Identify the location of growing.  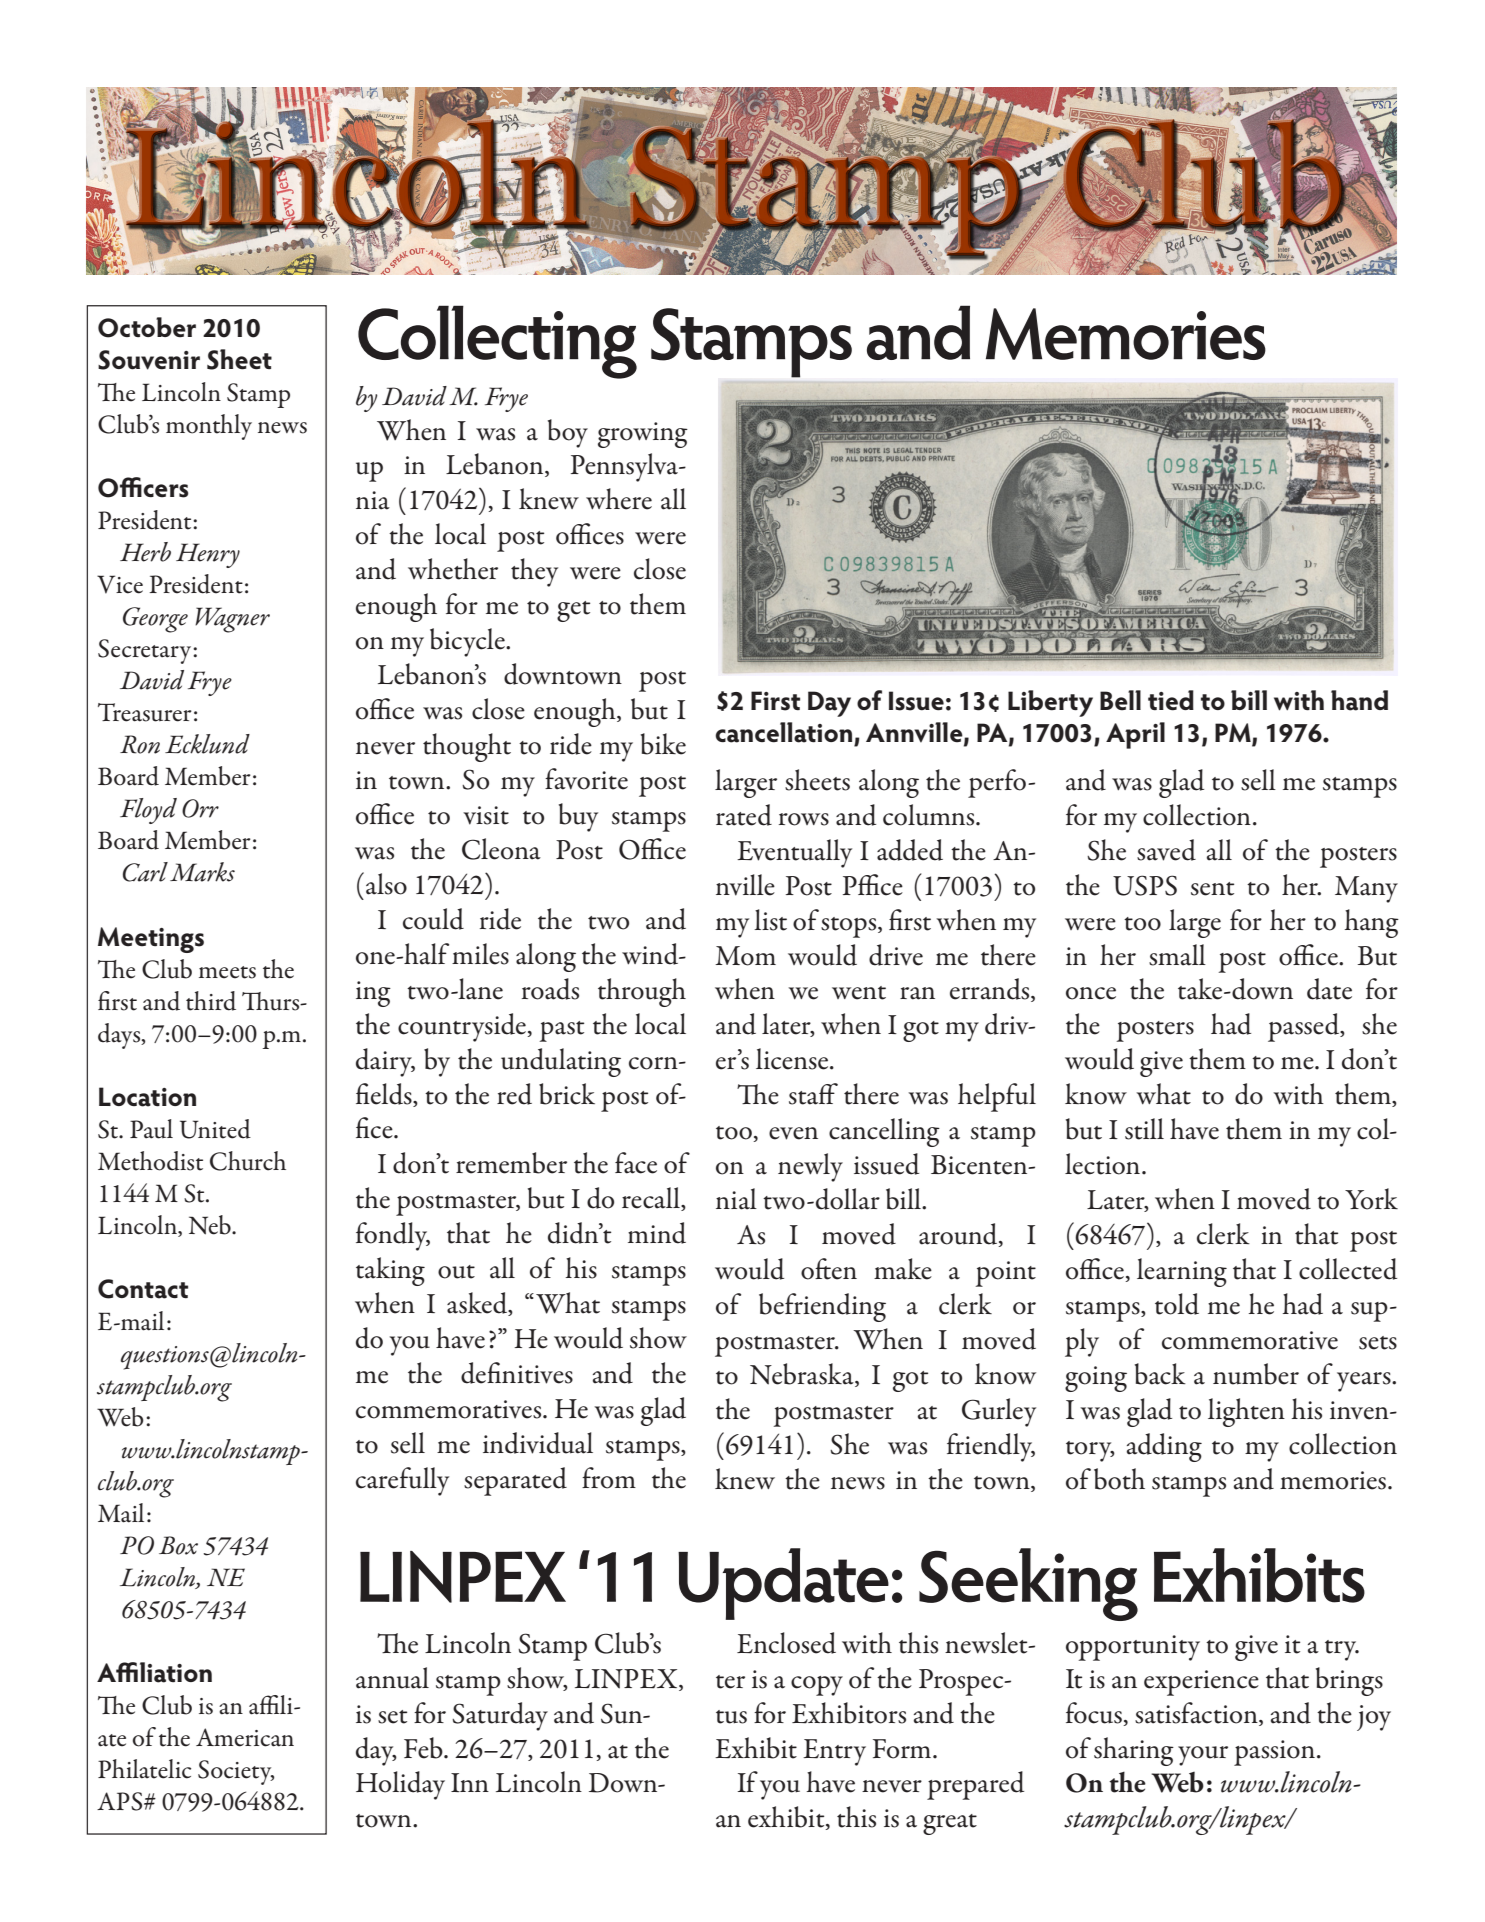
(643, 435).
